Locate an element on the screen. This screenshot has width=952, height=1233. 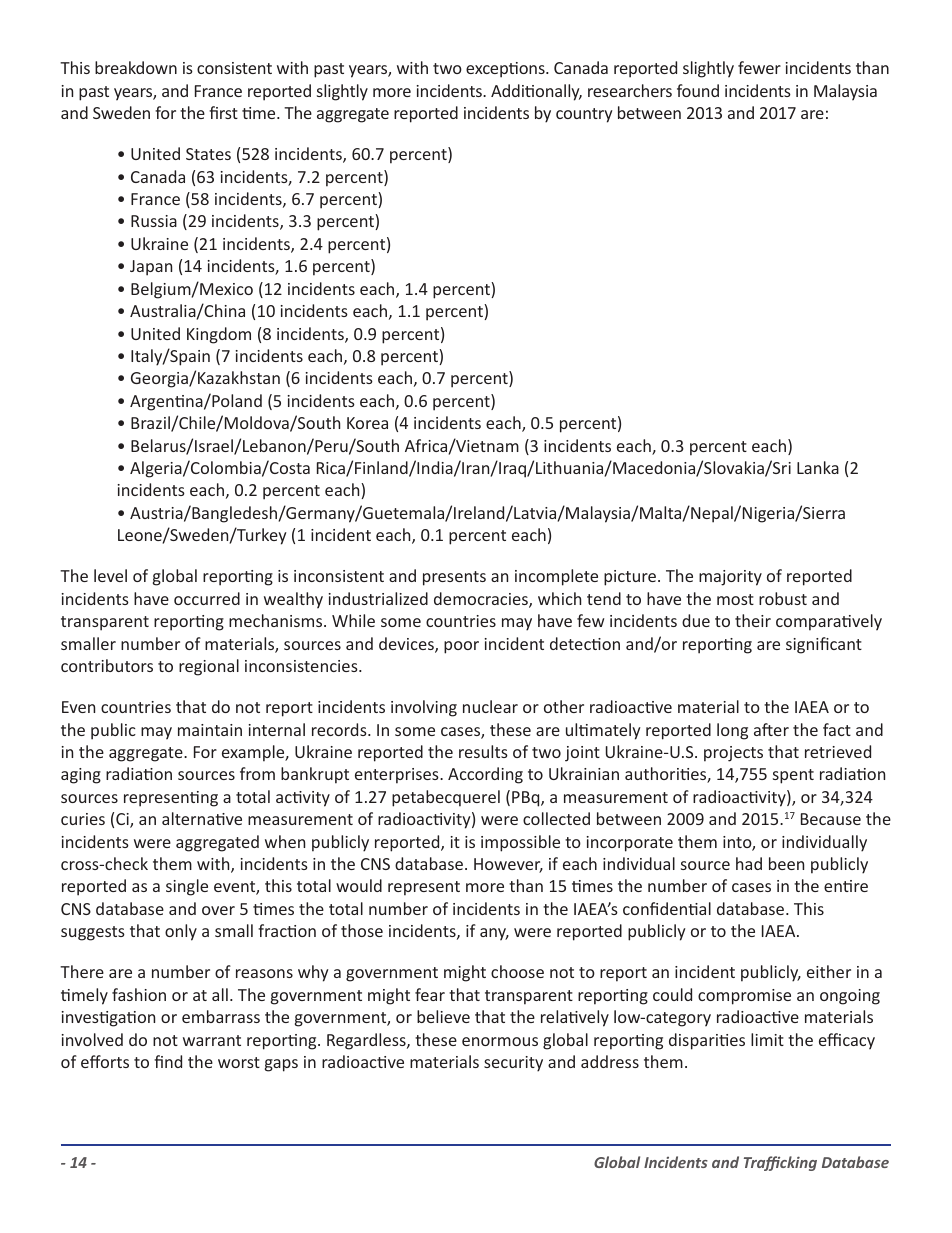
had is located at coordinates (749, 863).
